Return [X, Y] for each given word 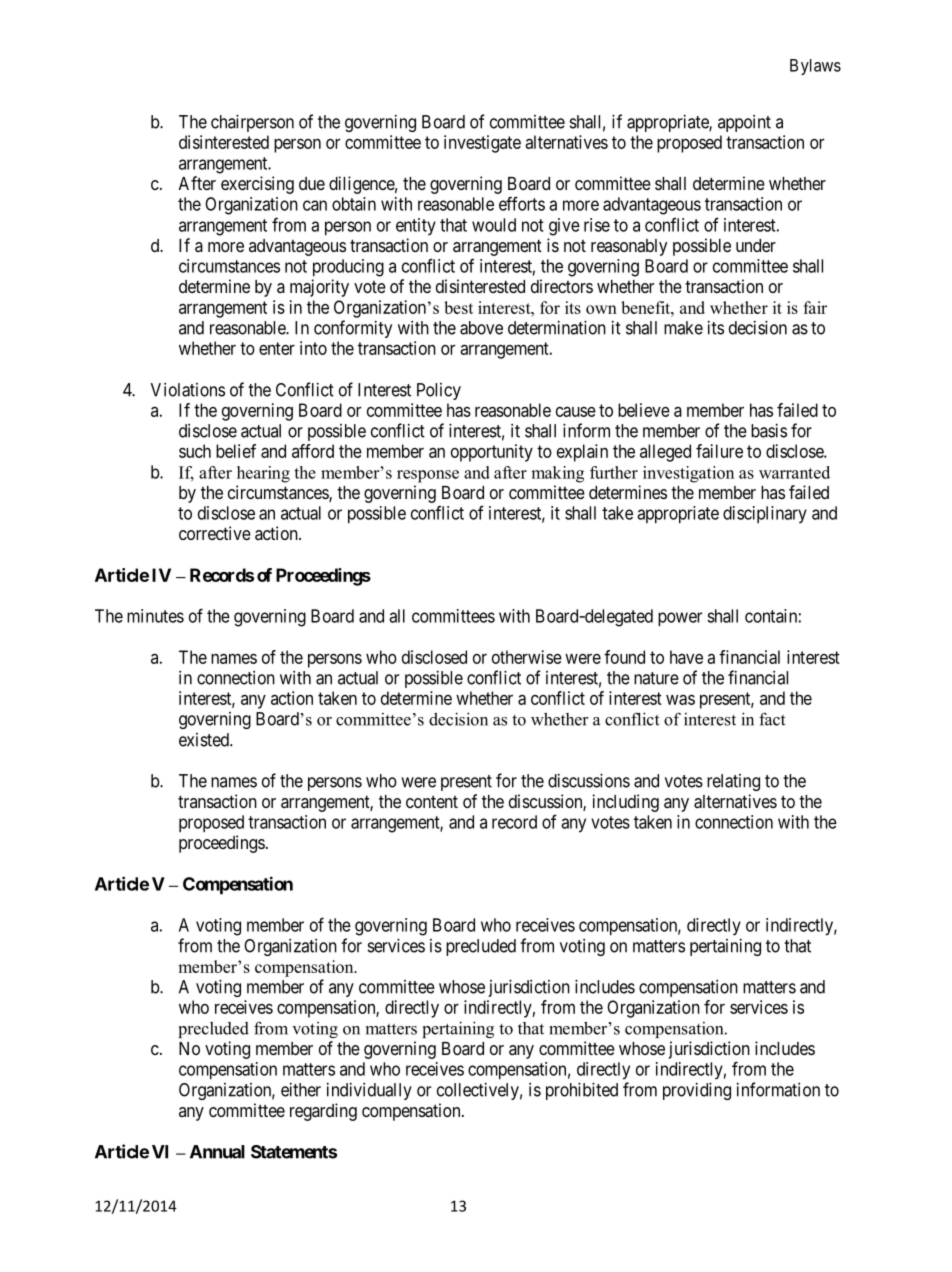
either [301, 1089]
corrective [215, 533]
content [432, 802]
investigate [482, 144]
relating [733, 782]
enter [277, 348]
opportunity [492, 453]
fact [772, 719]
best [458, 307]
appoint [744, 123]
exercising [257, 185]
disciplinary [765, 514]
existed [205, 740]
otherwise [527, 657]
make [683, 328]
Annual [217, 1152]
